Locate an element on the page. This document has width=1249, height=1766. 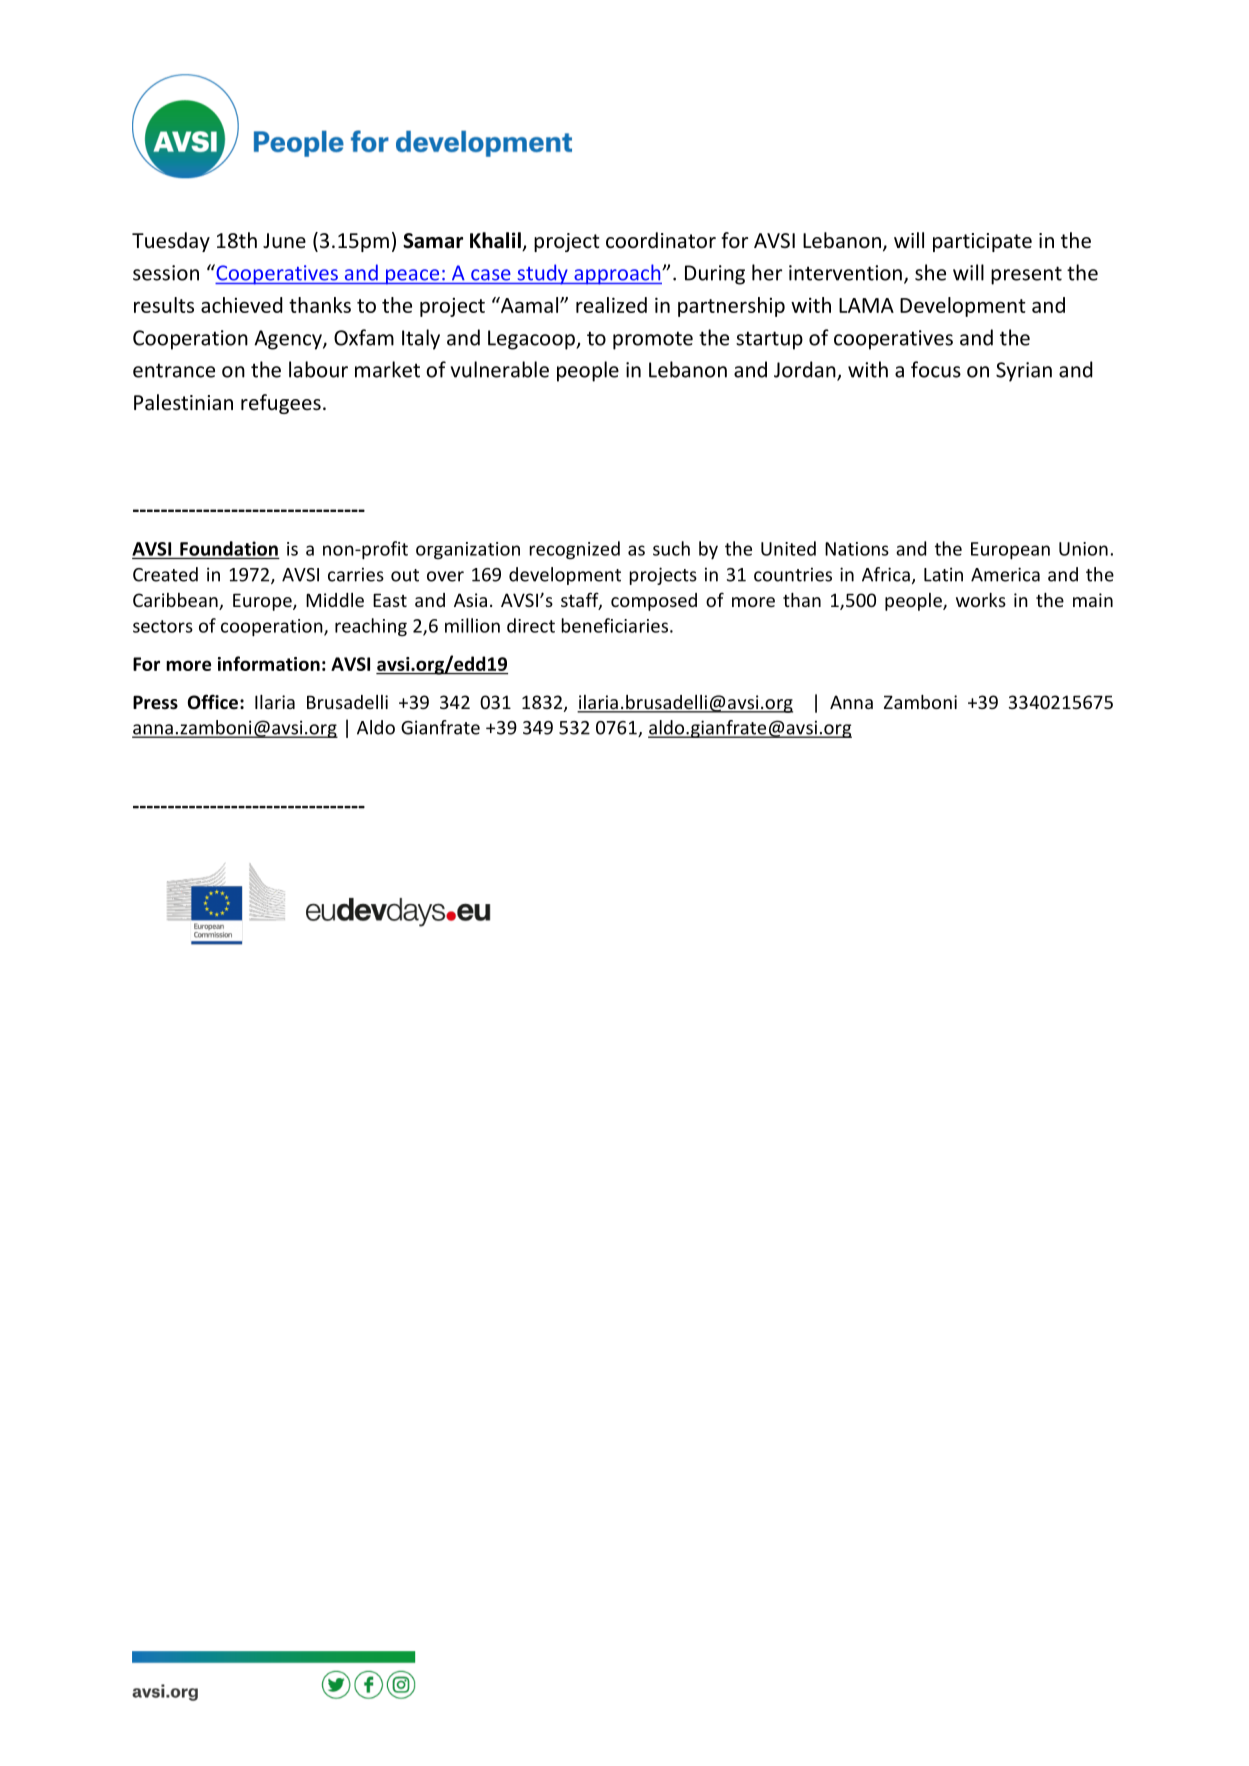
carries is located at coordinates (356, 574).
